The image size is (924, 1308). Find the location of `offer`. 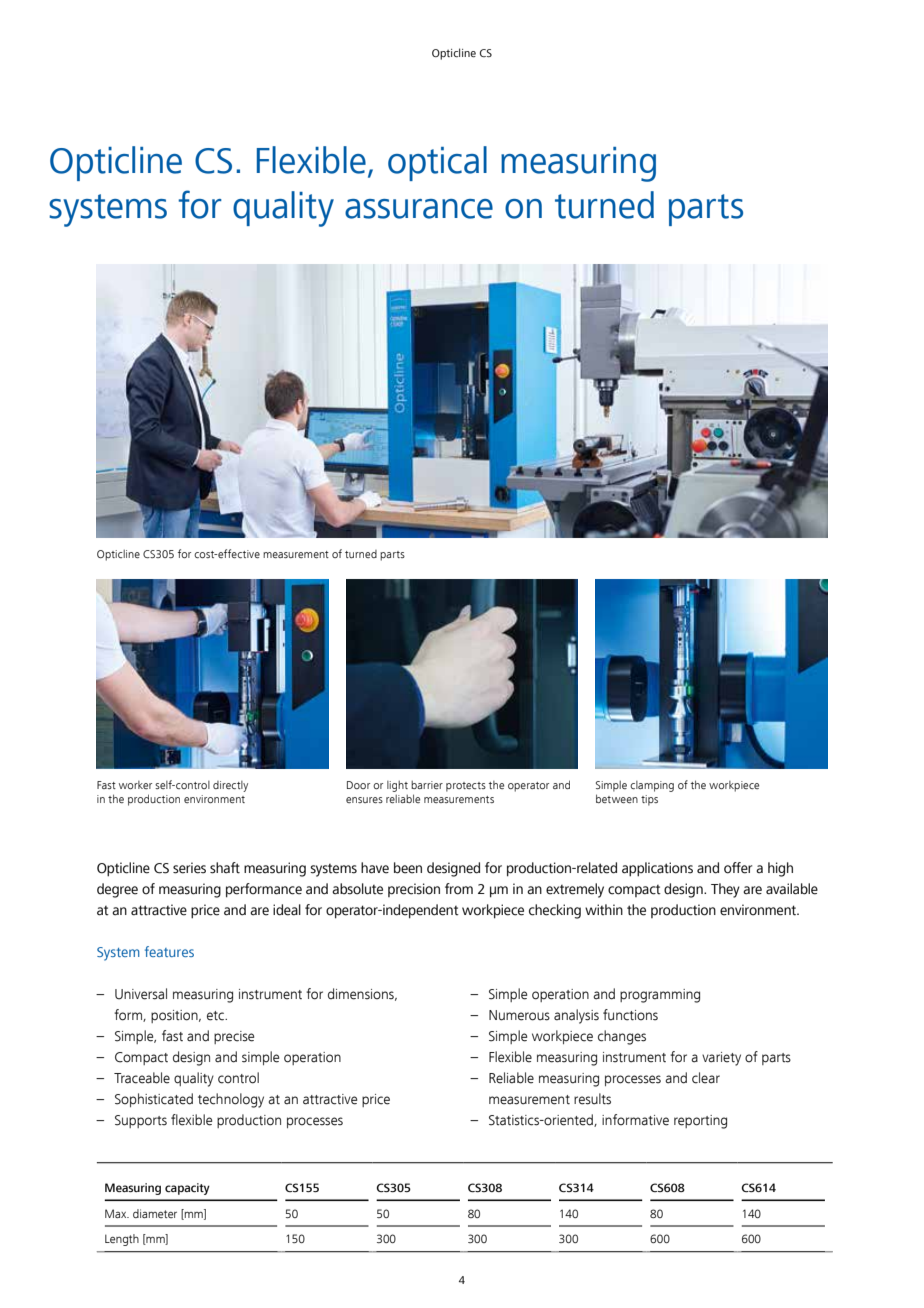

offer is located at coordinates (738, 868).
